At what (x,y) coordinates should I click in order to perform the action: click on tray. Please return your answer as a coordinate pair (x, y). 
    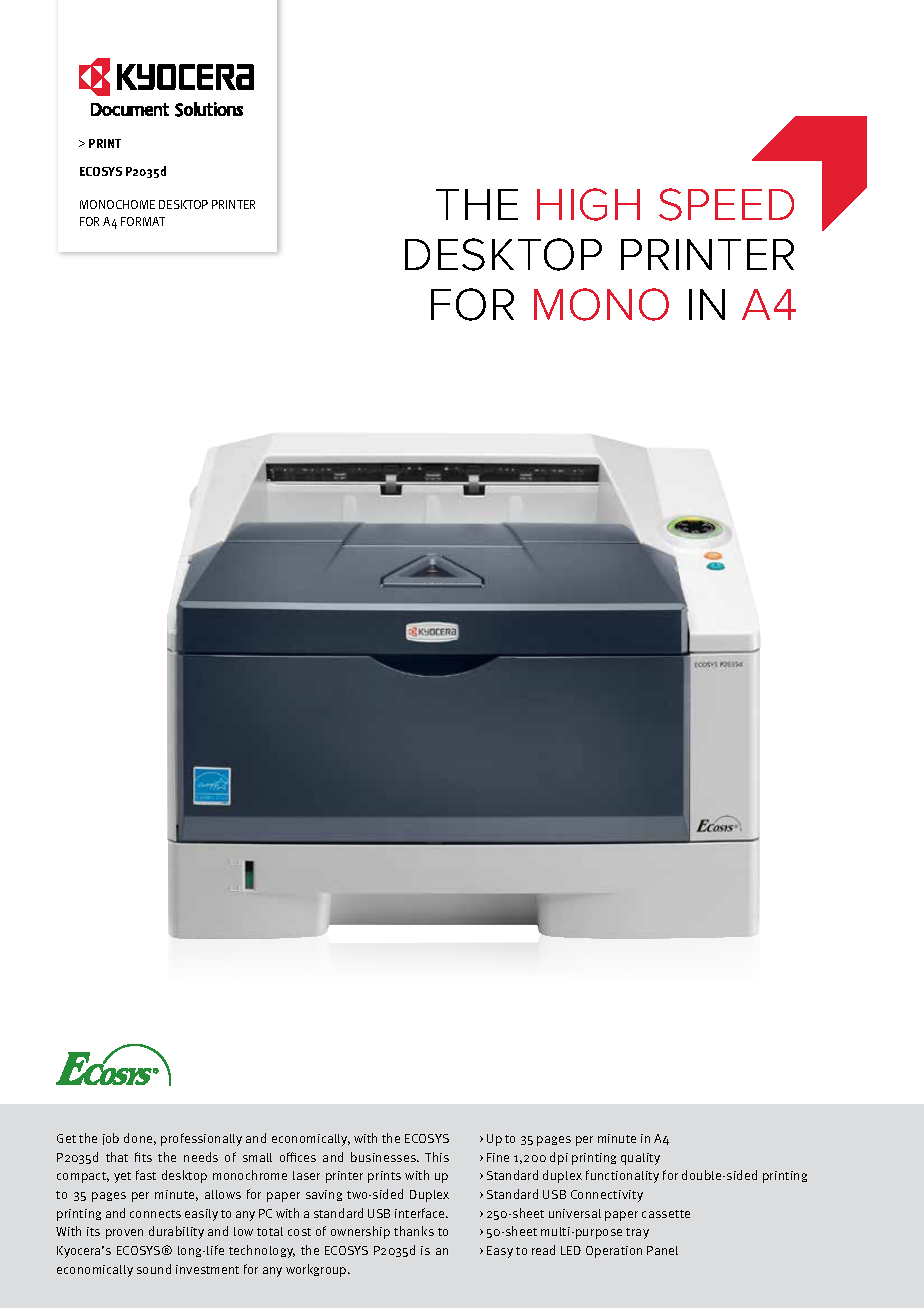
    Looking at the image, I should click on (637, 1233).
